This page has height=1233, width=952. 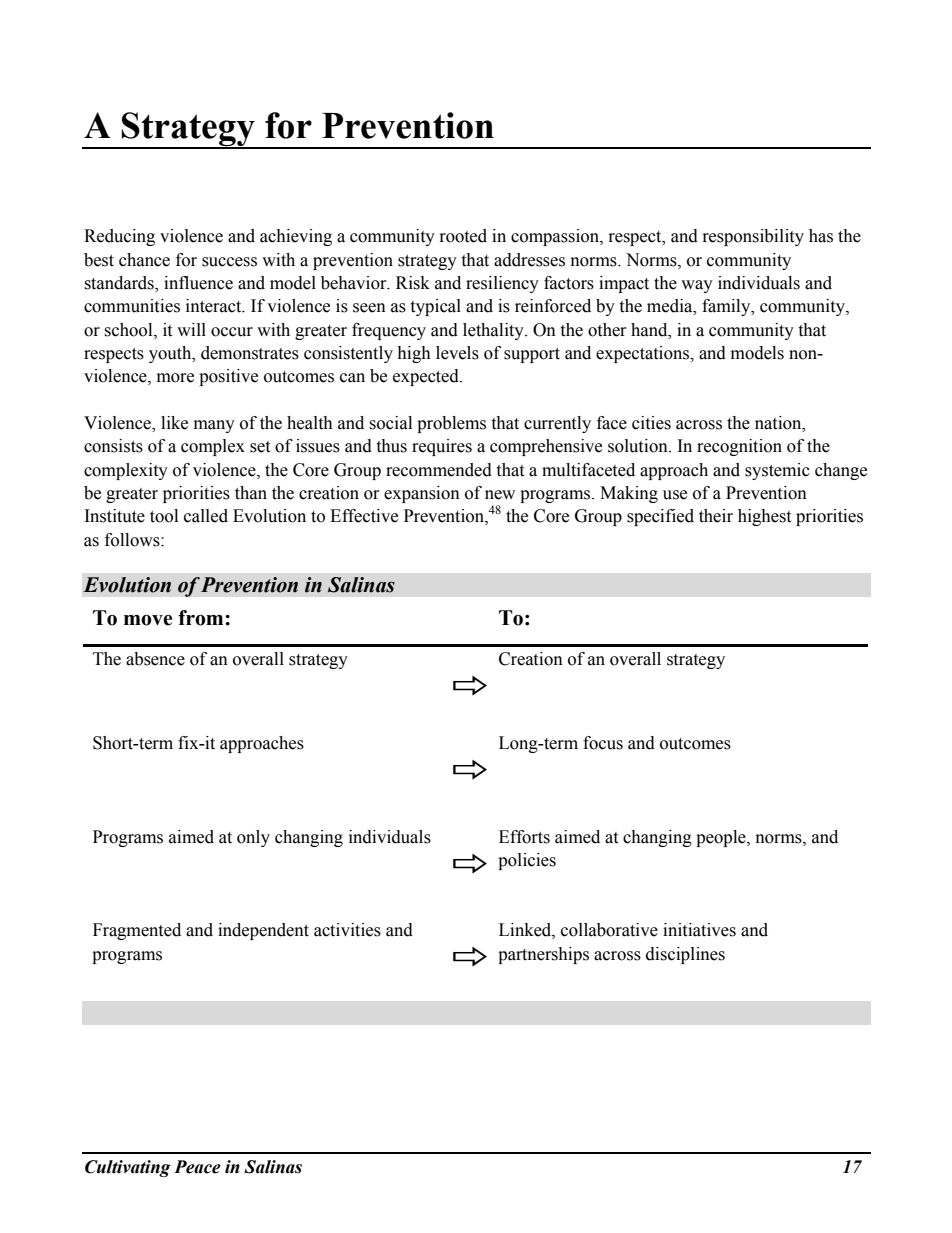 I want to click on responsibility, so click(x=753, y=237).
